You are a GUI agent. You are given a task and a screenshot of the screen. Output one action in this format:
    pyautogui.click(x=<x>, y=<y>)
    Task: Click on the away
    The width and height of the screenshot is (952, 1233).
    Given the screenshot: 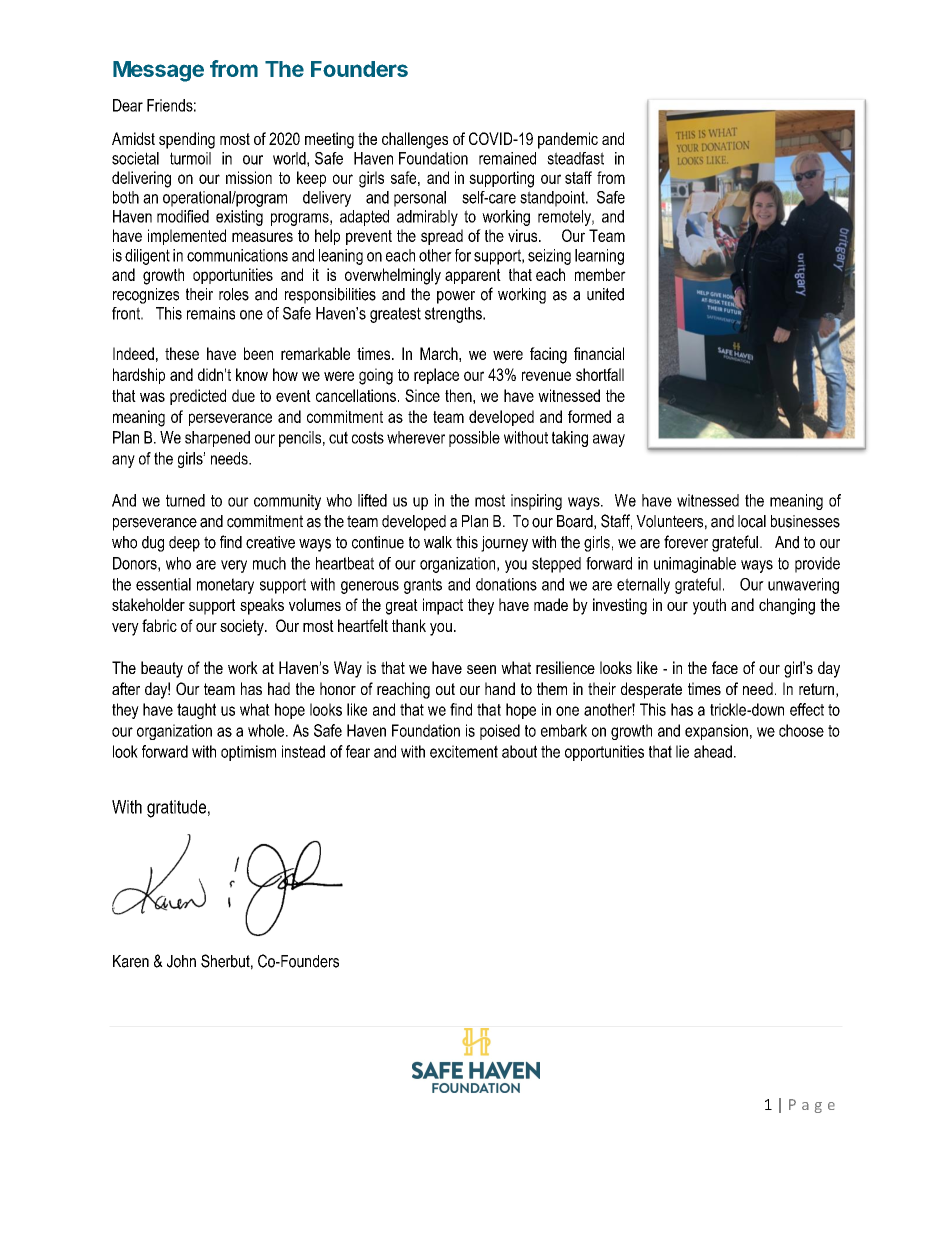 What is the action you would take?
    pyautogui.click(x=609, y=440)
